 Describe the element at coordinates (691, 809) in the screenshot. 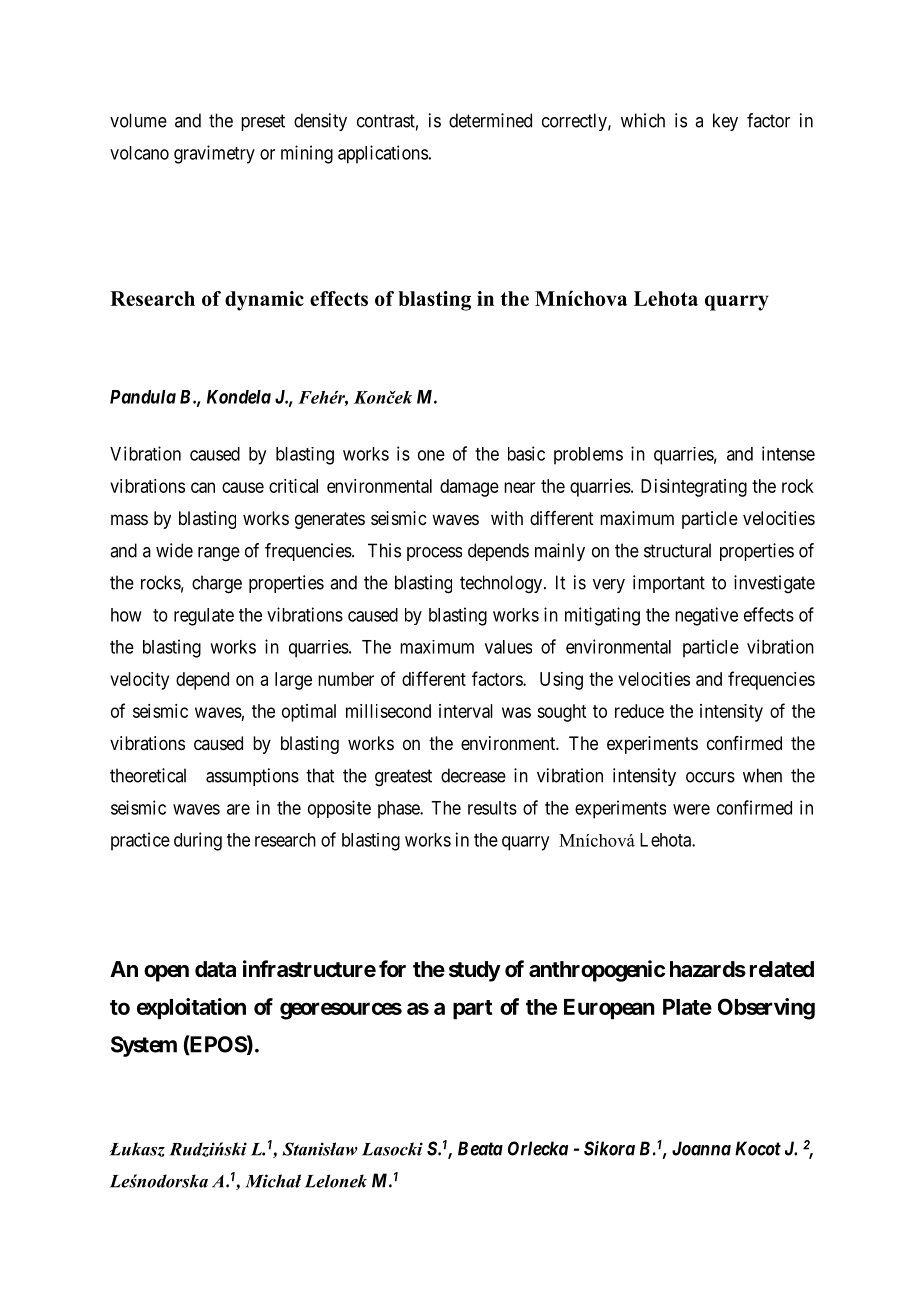

I see `were` at that location.
